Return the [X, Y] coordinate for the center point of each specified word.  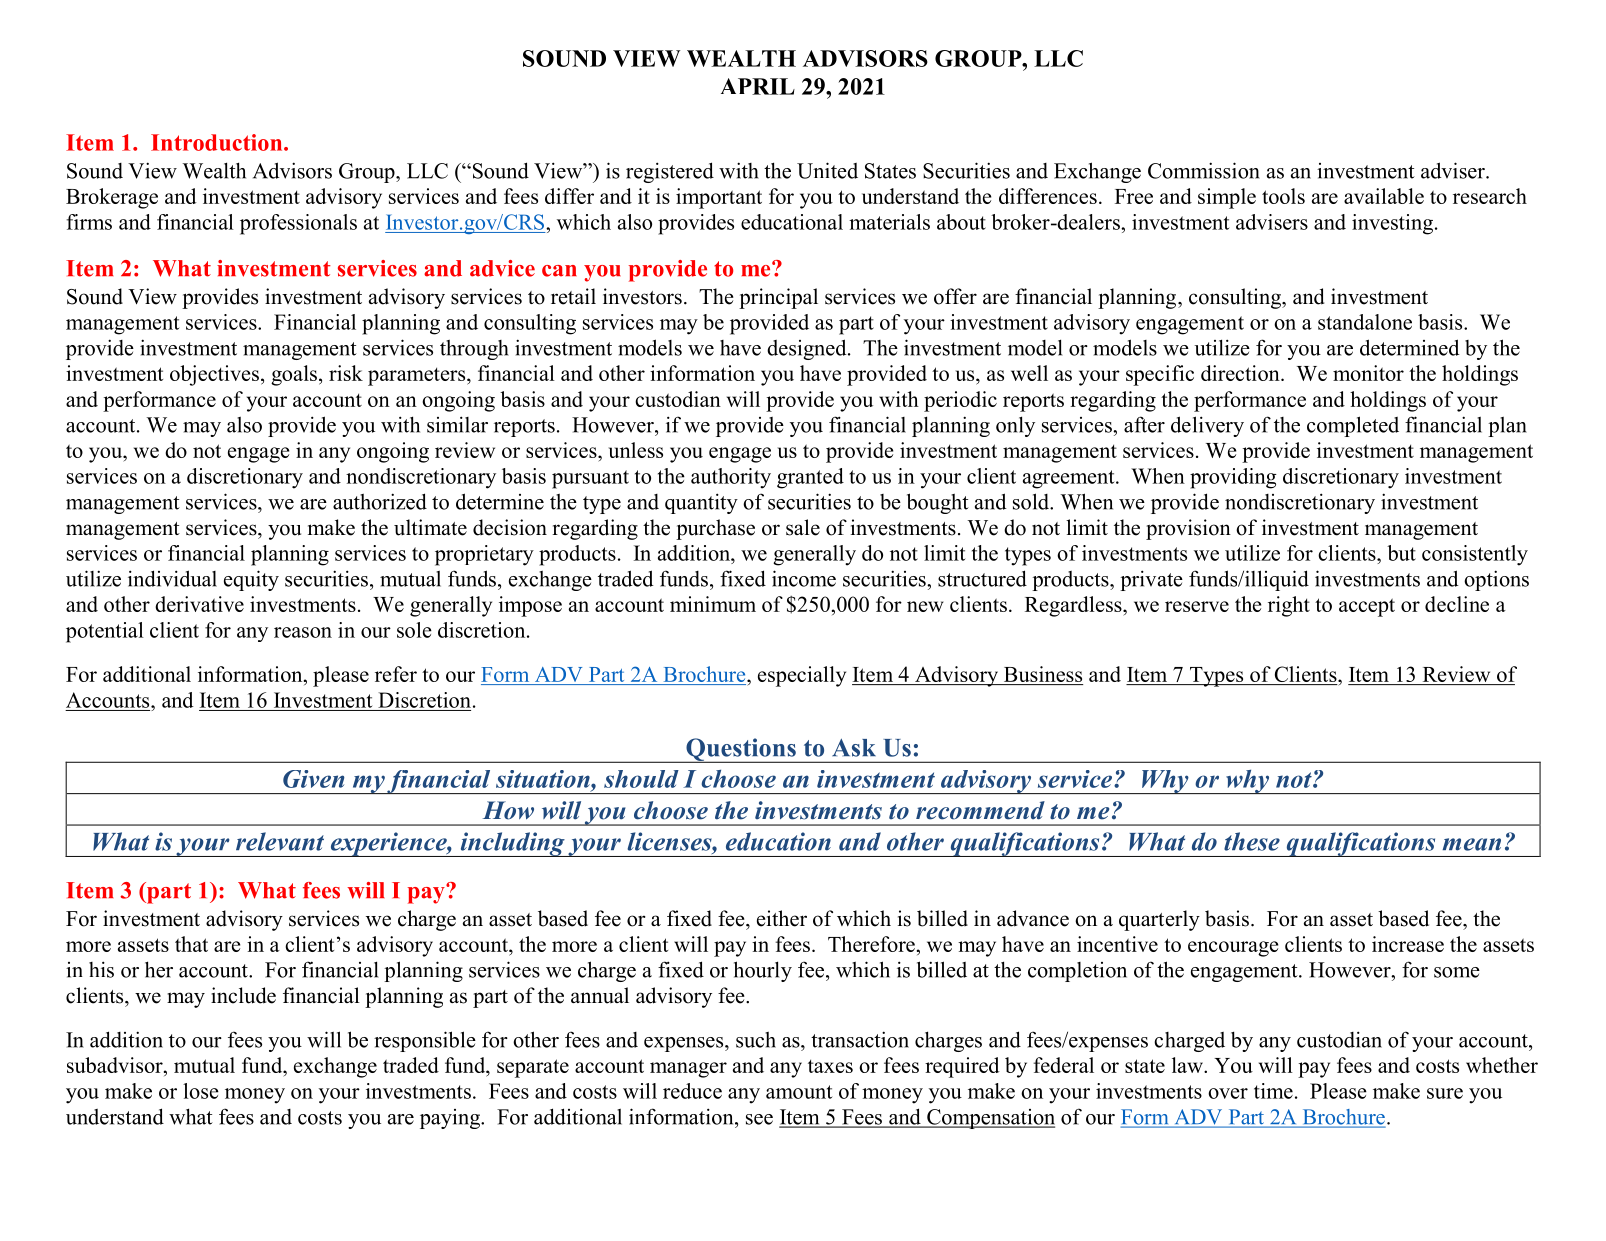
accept [1367, 607]
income [804, 578]
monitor [1368, 373]
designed [808, 349]
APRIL [758, 86]
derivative [199, 604]
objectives [214, 375]
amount [799, 1092]
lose [201, 1091]
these [1252, 841]
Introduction [218, 142]
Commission [1204, 170]
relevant [280, 841]
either [782, 918]
